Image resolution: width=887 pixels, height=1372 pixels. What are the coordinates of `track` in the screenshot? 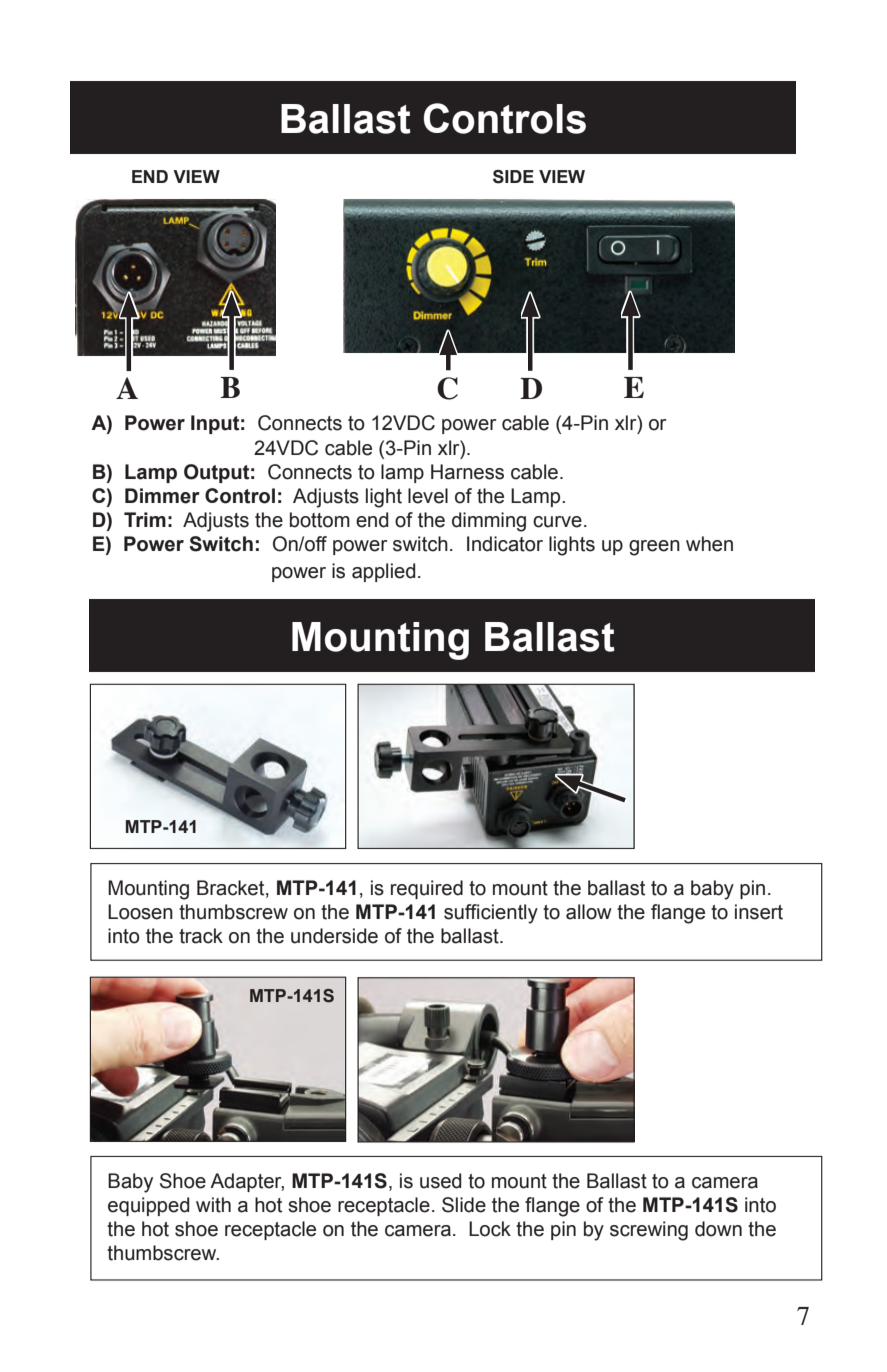 It's located at (201, 936).
